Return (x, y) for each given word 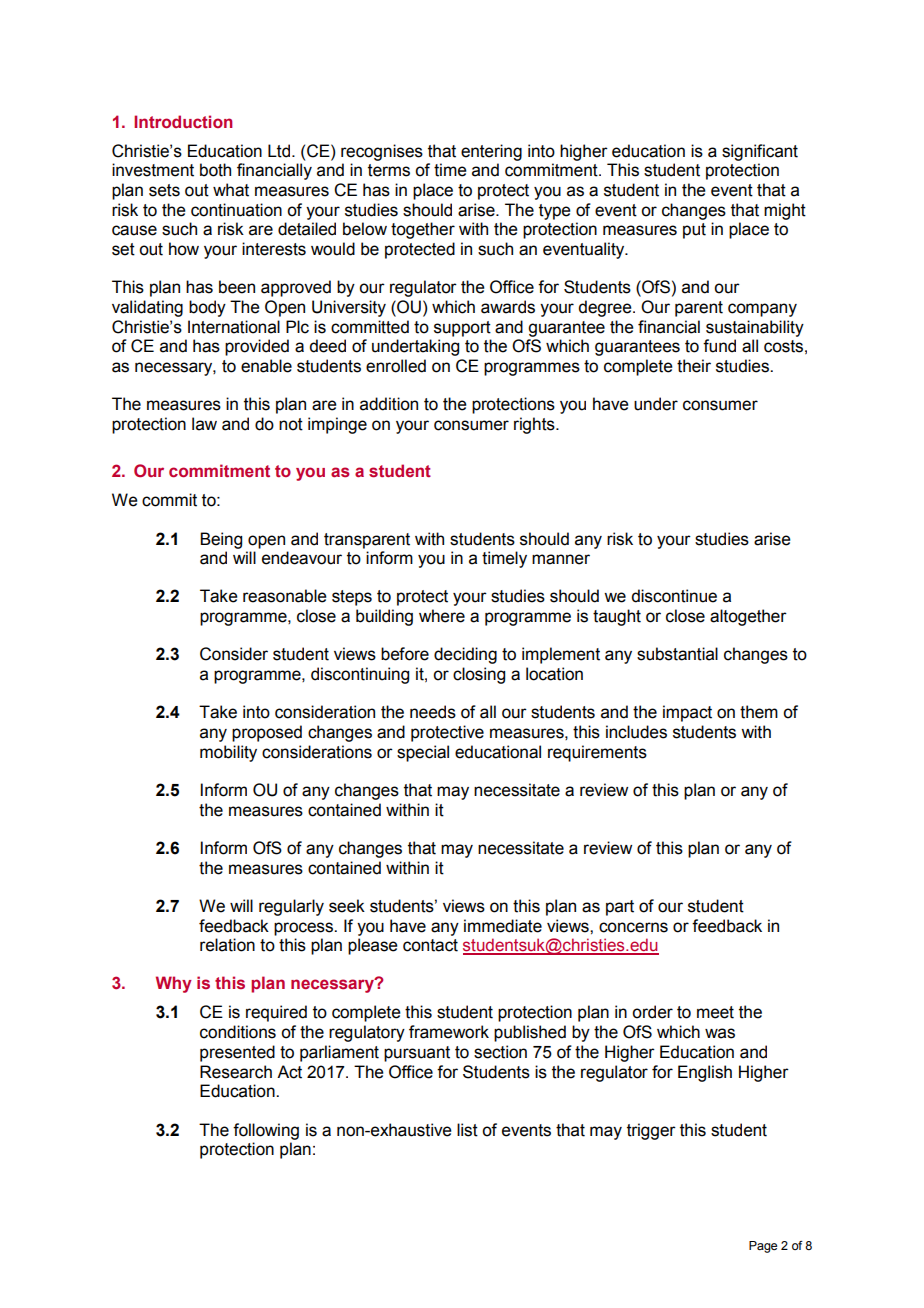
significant (760, 152)
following (266, 1131)
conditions (238, 1032)
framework (449, 1032)
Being (221, 540)
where (442, 616)
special (423, 753)
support (462, 329)
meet (715, 1012)
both (215, 170)
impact (687, 713)
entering (491, 152)
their (694, 366)
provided (257, 347)
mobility (228, 753)
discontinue (674, 596)
